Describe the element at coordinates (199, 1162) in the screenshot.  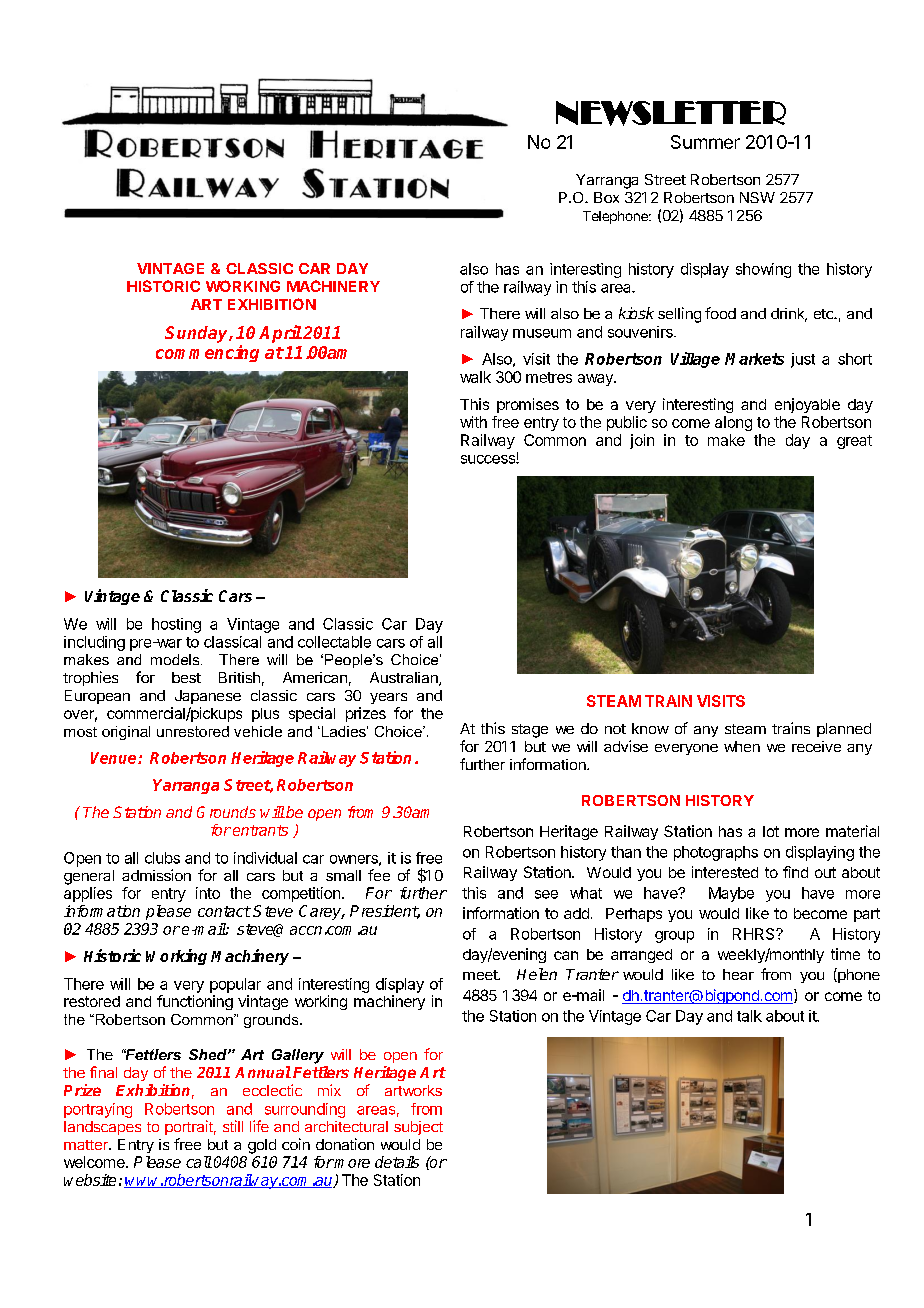
I see `call` at that location.
